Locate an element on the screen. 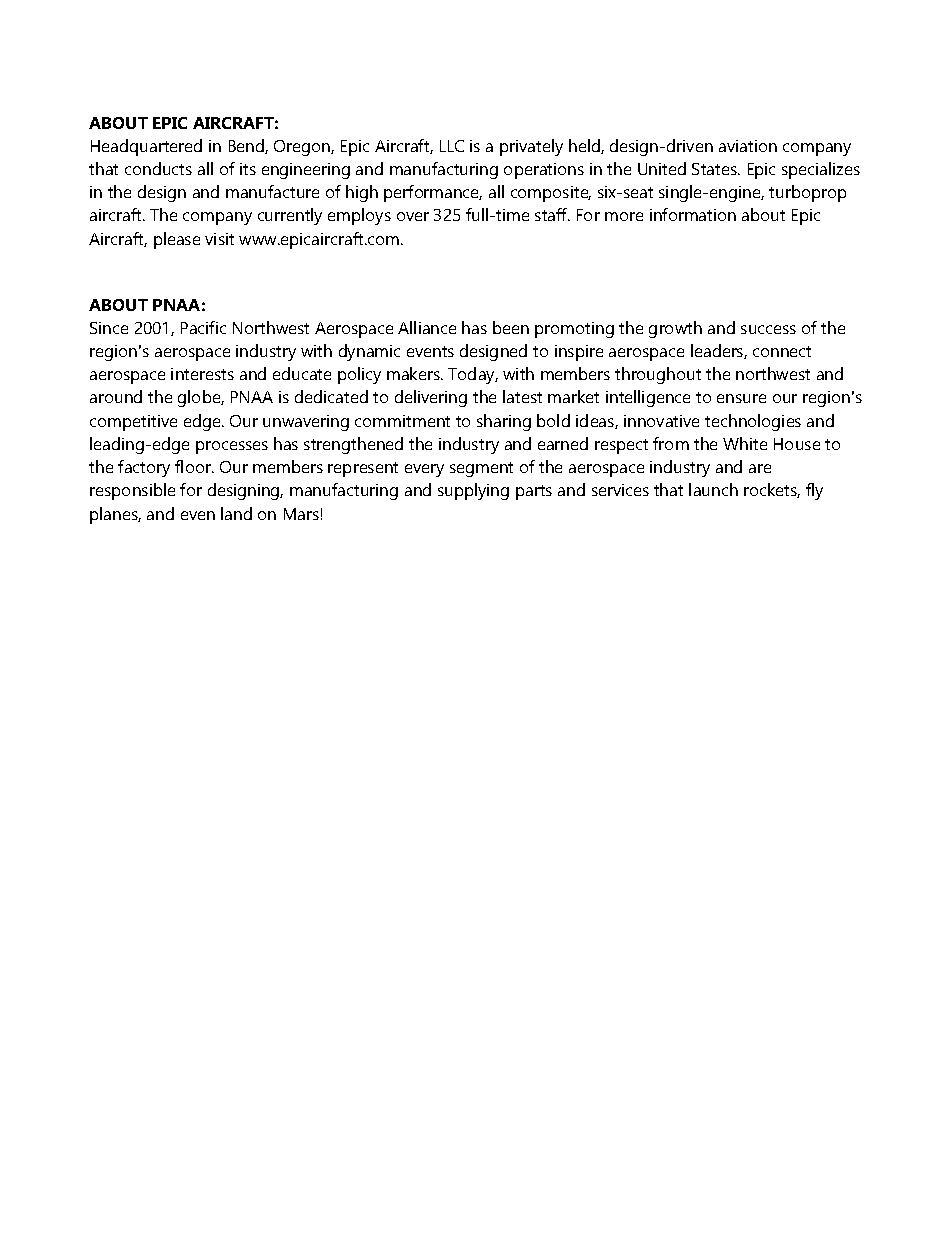 This screenshot has width=952, height=1233. launch is located at coordinates (713, 489).
